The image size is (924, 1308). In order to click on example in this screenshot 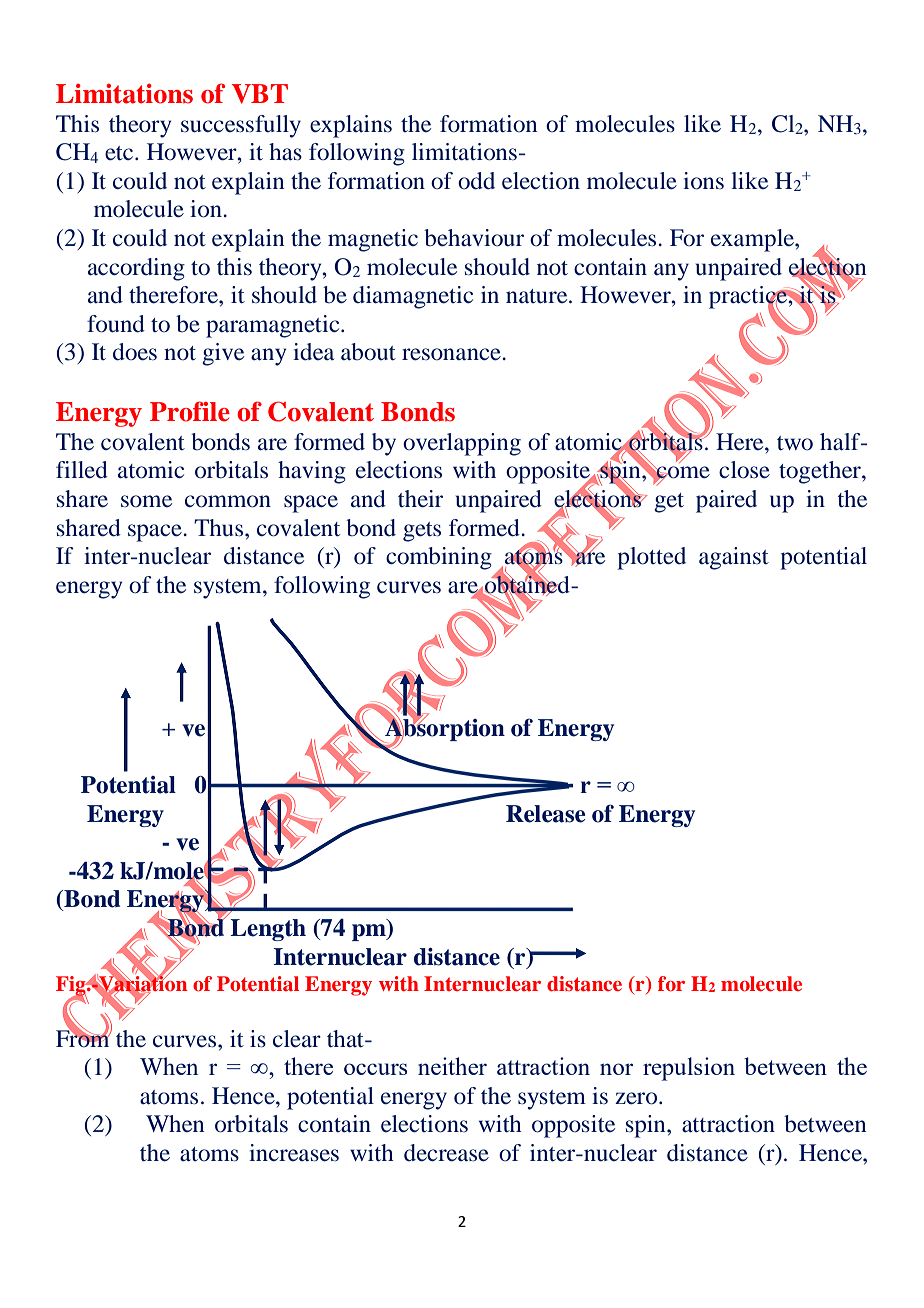, I will do `click(753, 240)`.
